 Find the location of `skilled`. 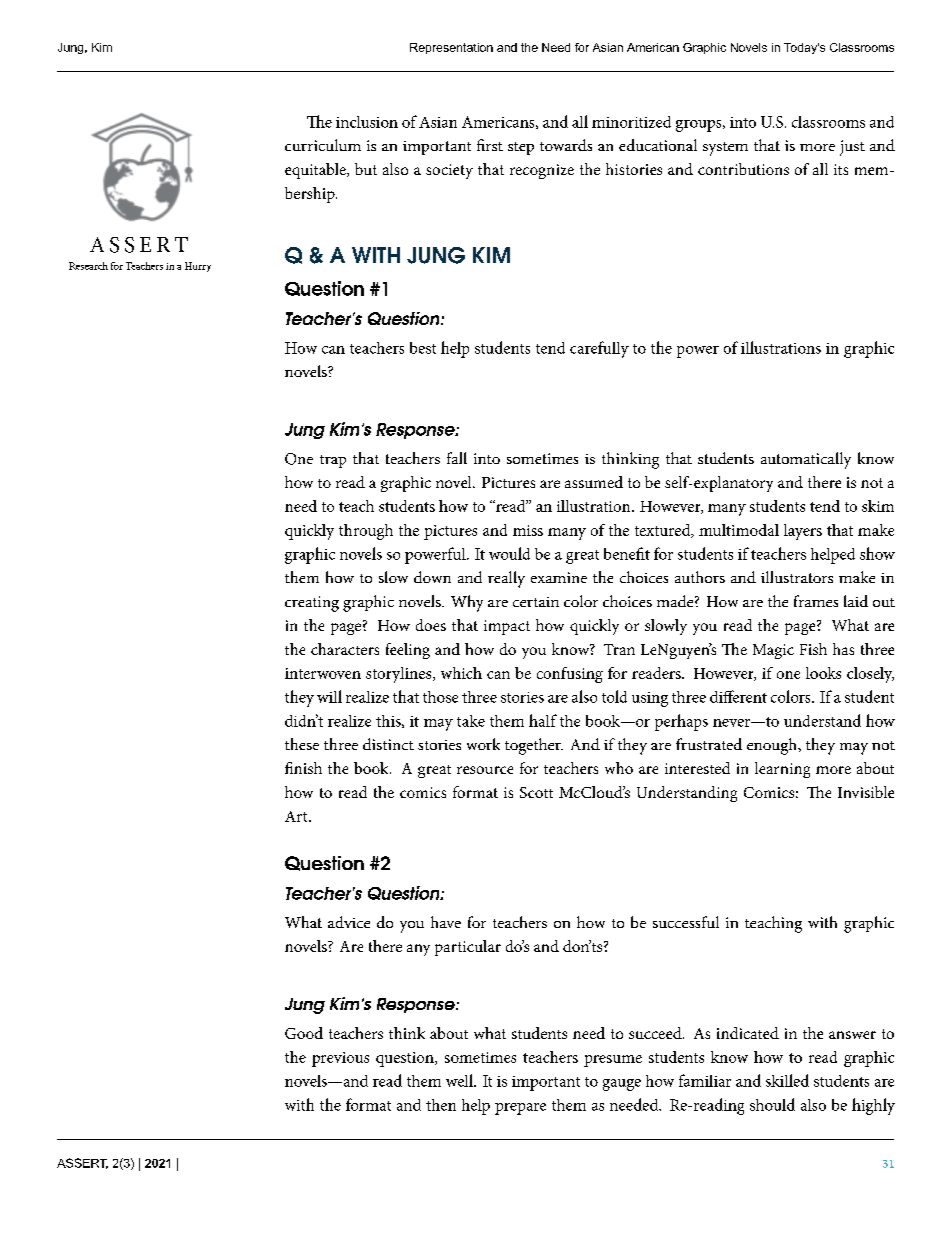

skilled is located at coordinates (787, 1080).
